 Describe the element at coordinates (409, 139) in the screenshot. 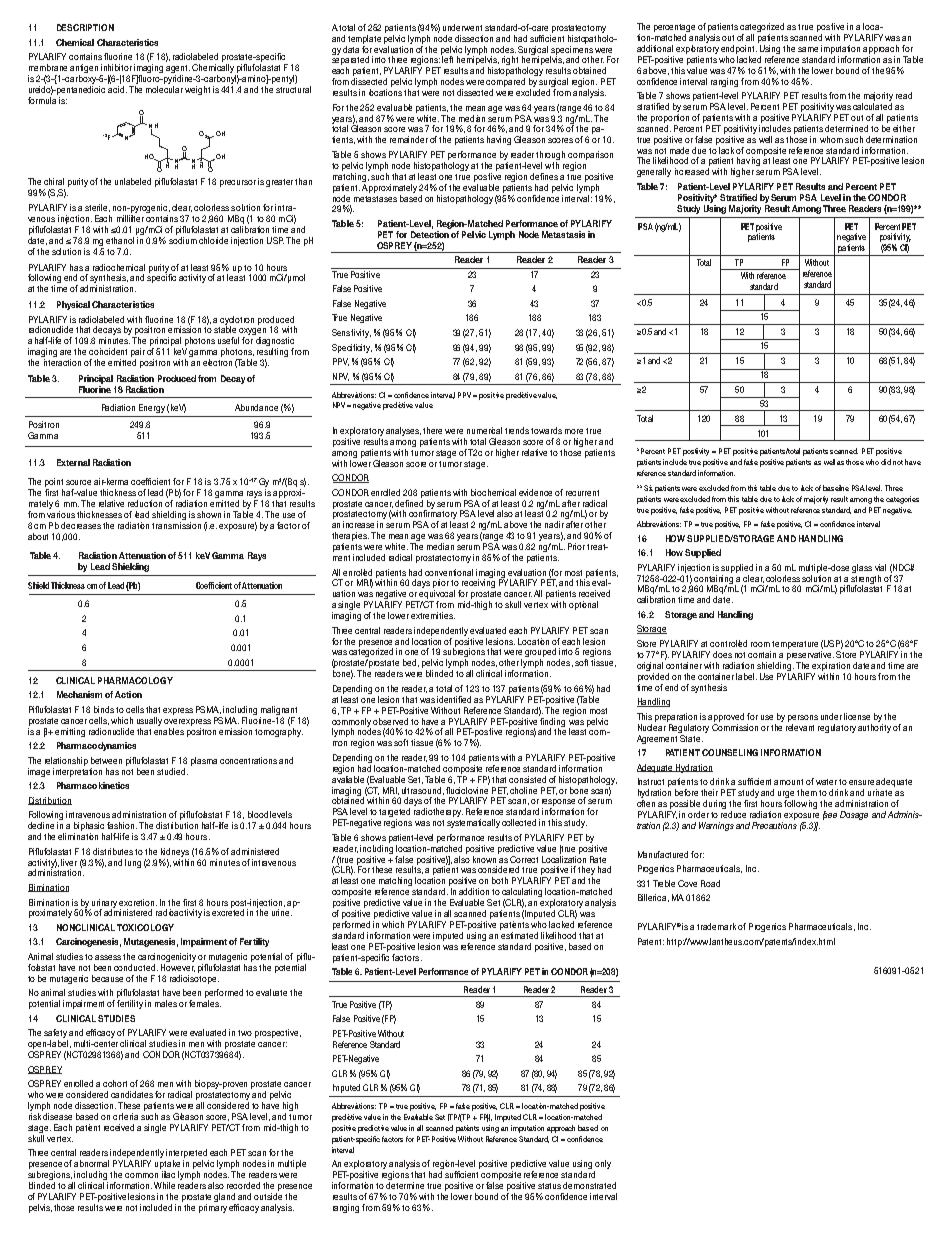

I see `remainder` at that location.
